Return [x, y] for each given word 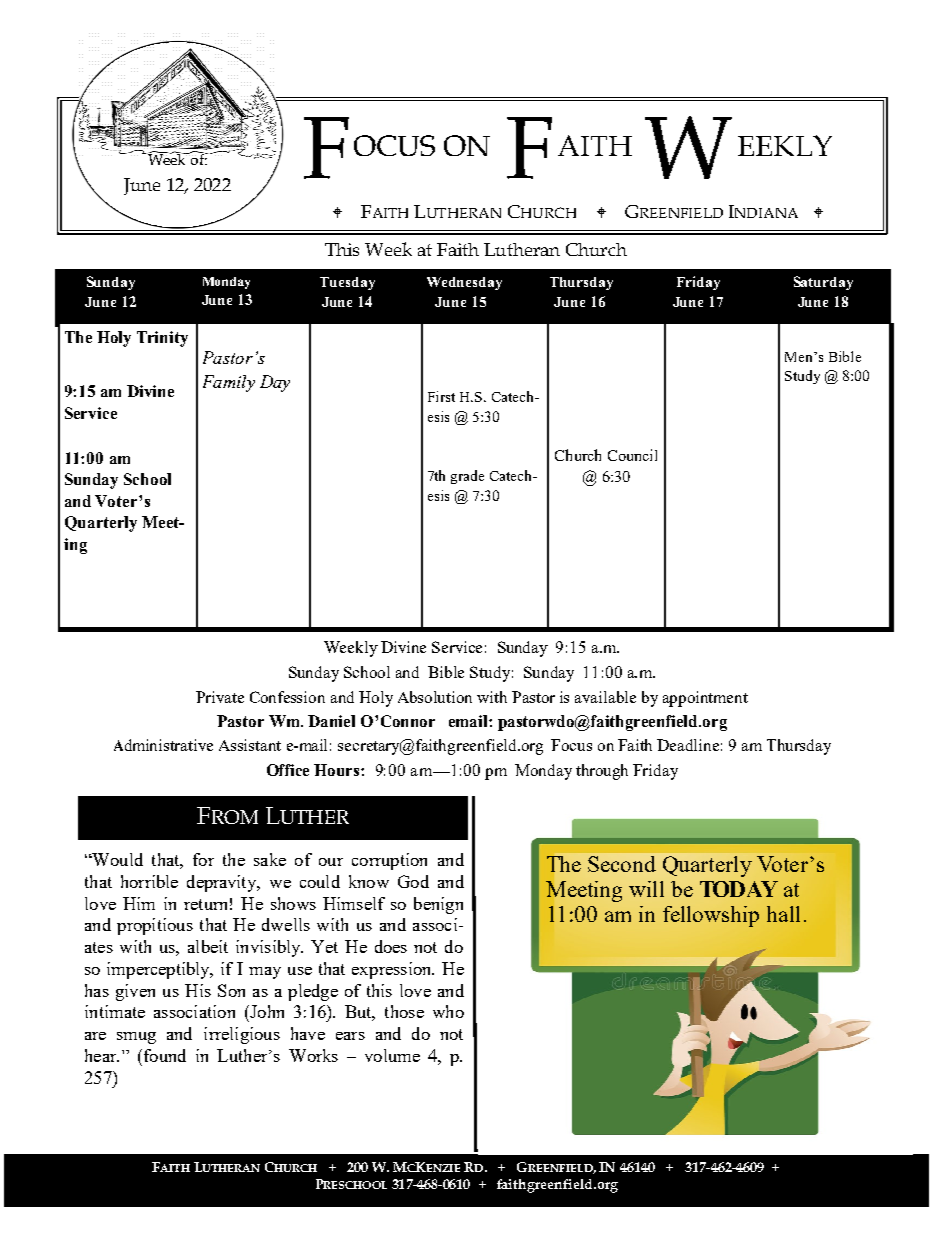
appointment [705, 699]
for [203, 859]
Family [229, 383]
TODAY [739, 889]
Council [632, 455]
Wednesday [464, 283]
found [165, 1055]
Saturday [823, 283]
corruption [389, 861]
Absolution [435, 697]
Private [220, 697]
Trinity [162, 339]
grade [467, 477]
